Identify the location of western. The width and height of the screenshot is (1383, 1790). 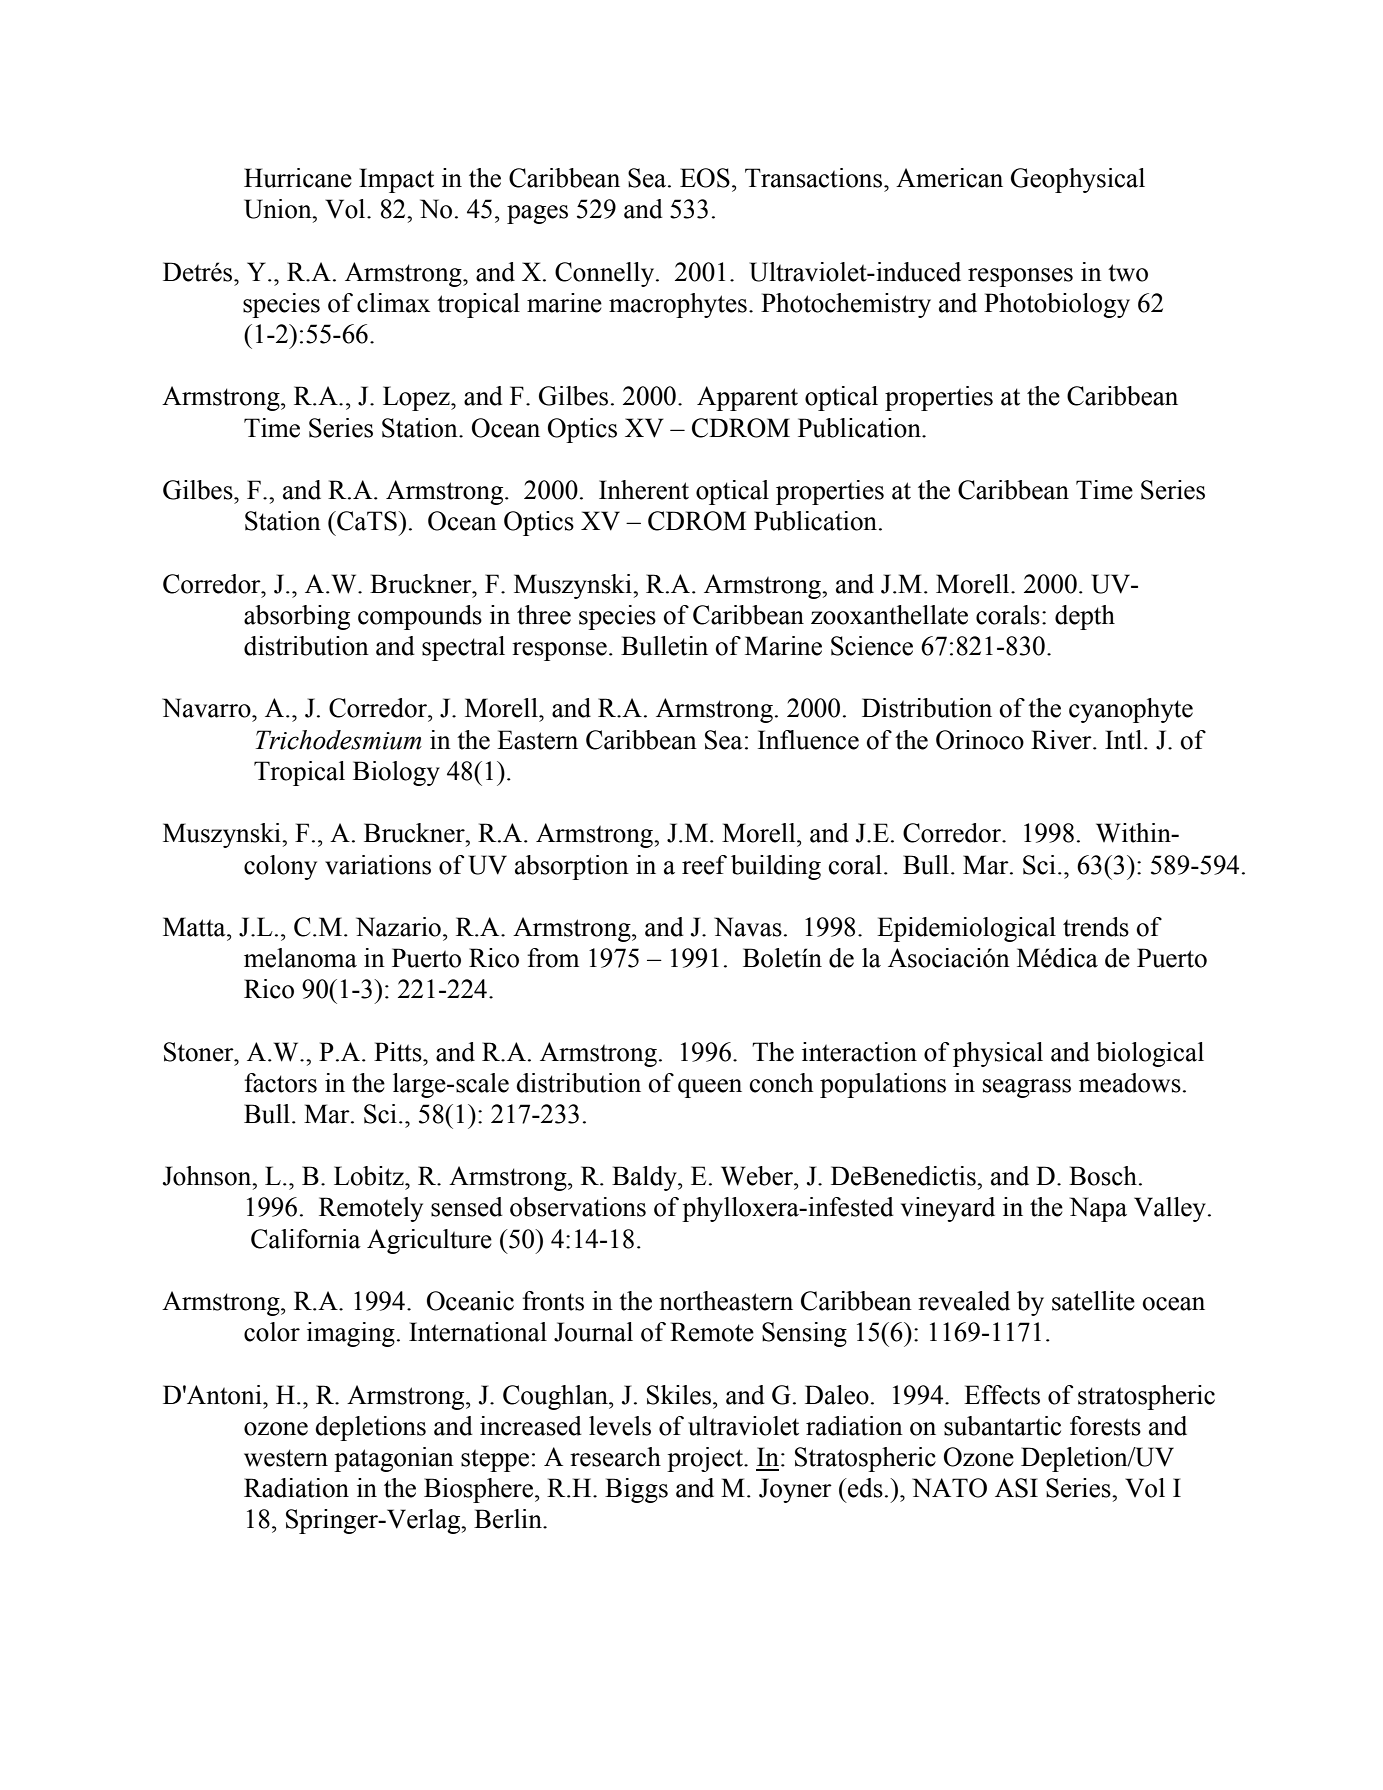
(286, 1458).
